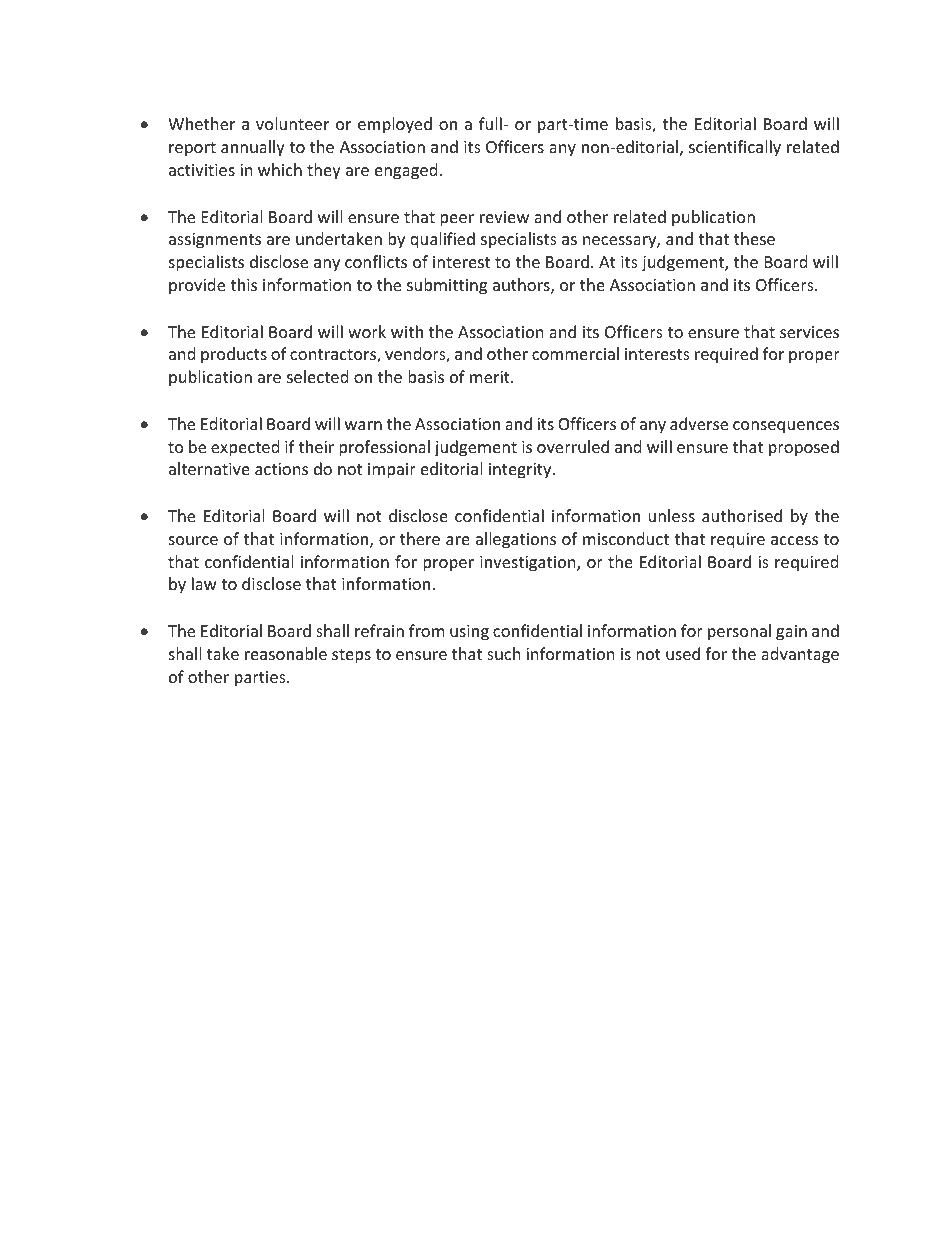 The width and height of the document is (952, 1233). I want to click on reasonable, so click(286, 653).
